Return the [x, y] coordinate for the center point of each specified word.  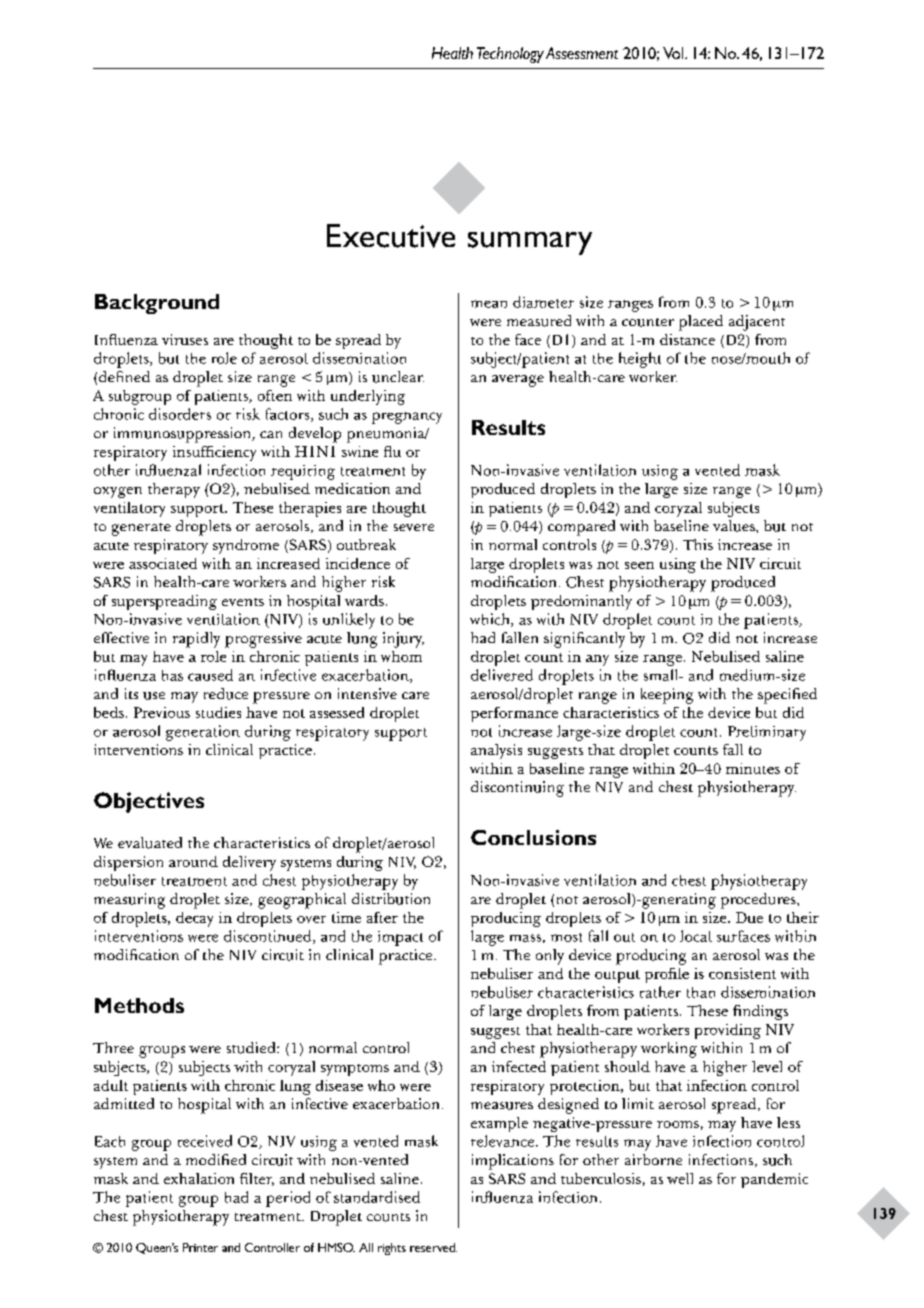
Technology [510, 55]
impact [400, 938]
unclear [398, 377]
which [491, 620]
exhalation [199, 1178]
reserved [433, 1247]
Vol [674, 53]
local [696, 936]
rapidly [196, 640]
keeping [667, 696]
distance [687, 339]
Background [157, 304]
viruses [185, 339]
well [680, 1178]
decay [194, 919]
